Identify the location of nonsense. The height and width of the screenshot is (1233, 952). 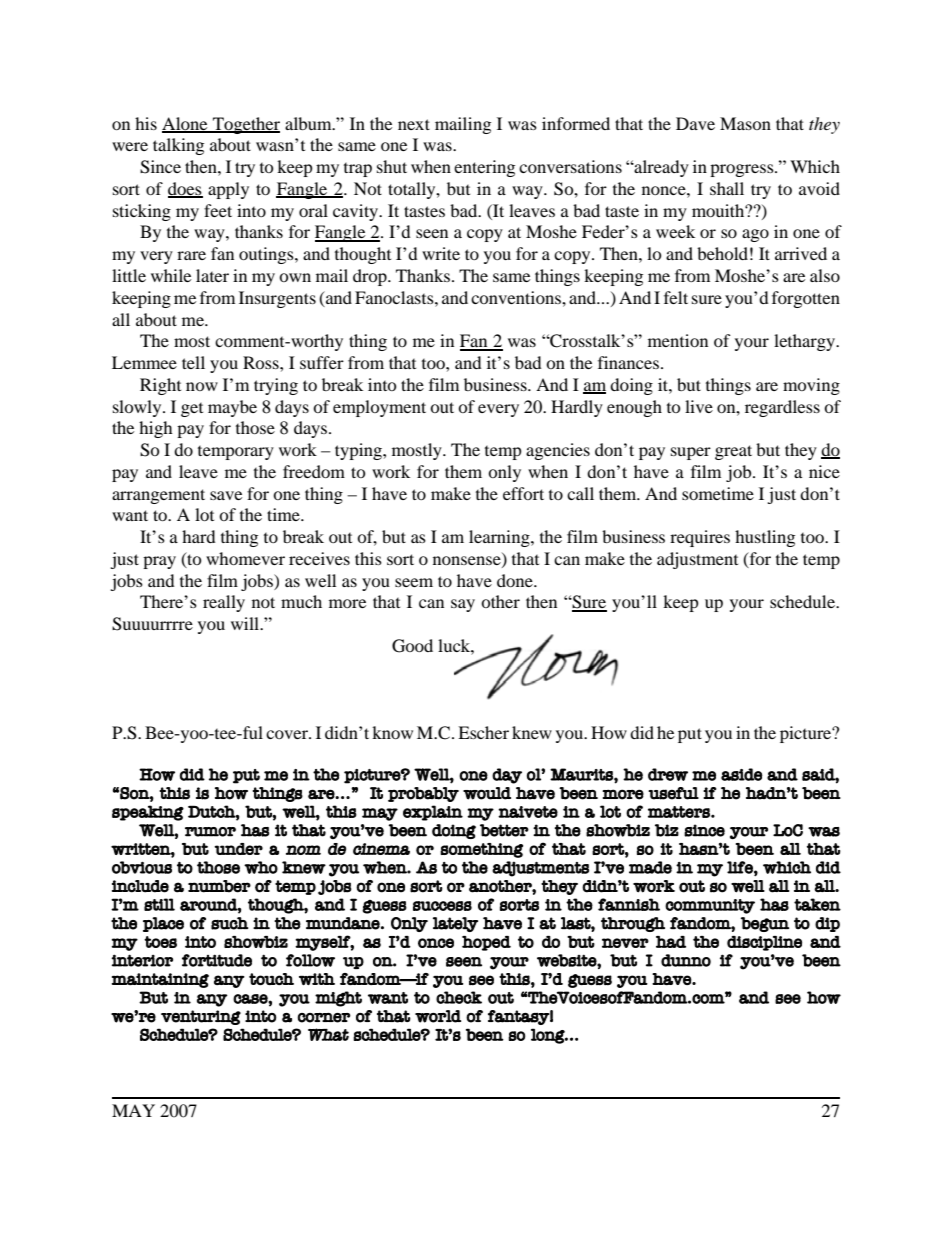
(468, 562).
